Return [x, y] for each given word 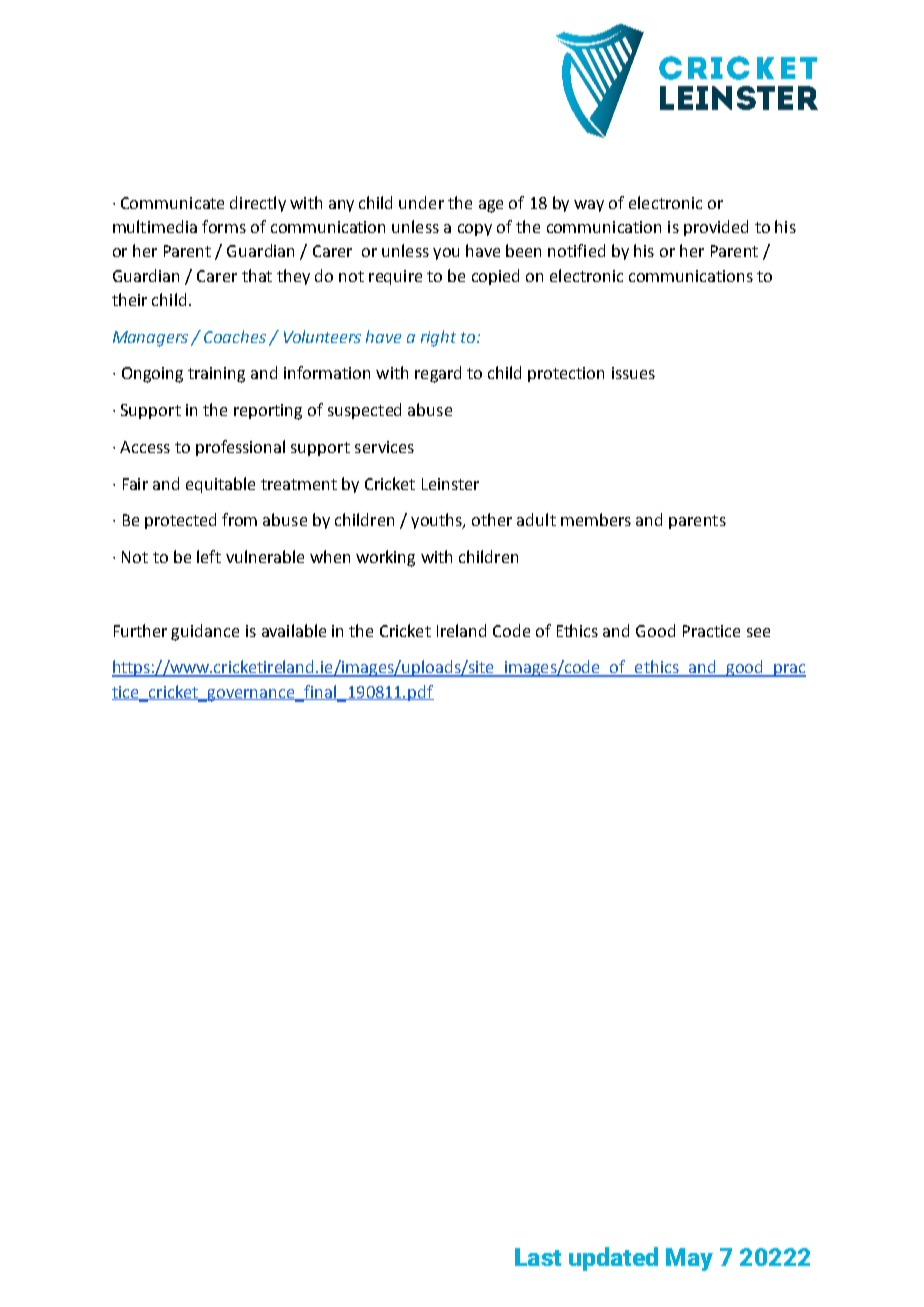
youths [437, 521]
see [758, 632]
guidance [205, 632]
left [209, 556]
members [596, 519]
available [294, 630]
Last [538, 1257]
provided [716, 228]
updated [613, 1259]
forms [224, 226]
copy [475, 230]
